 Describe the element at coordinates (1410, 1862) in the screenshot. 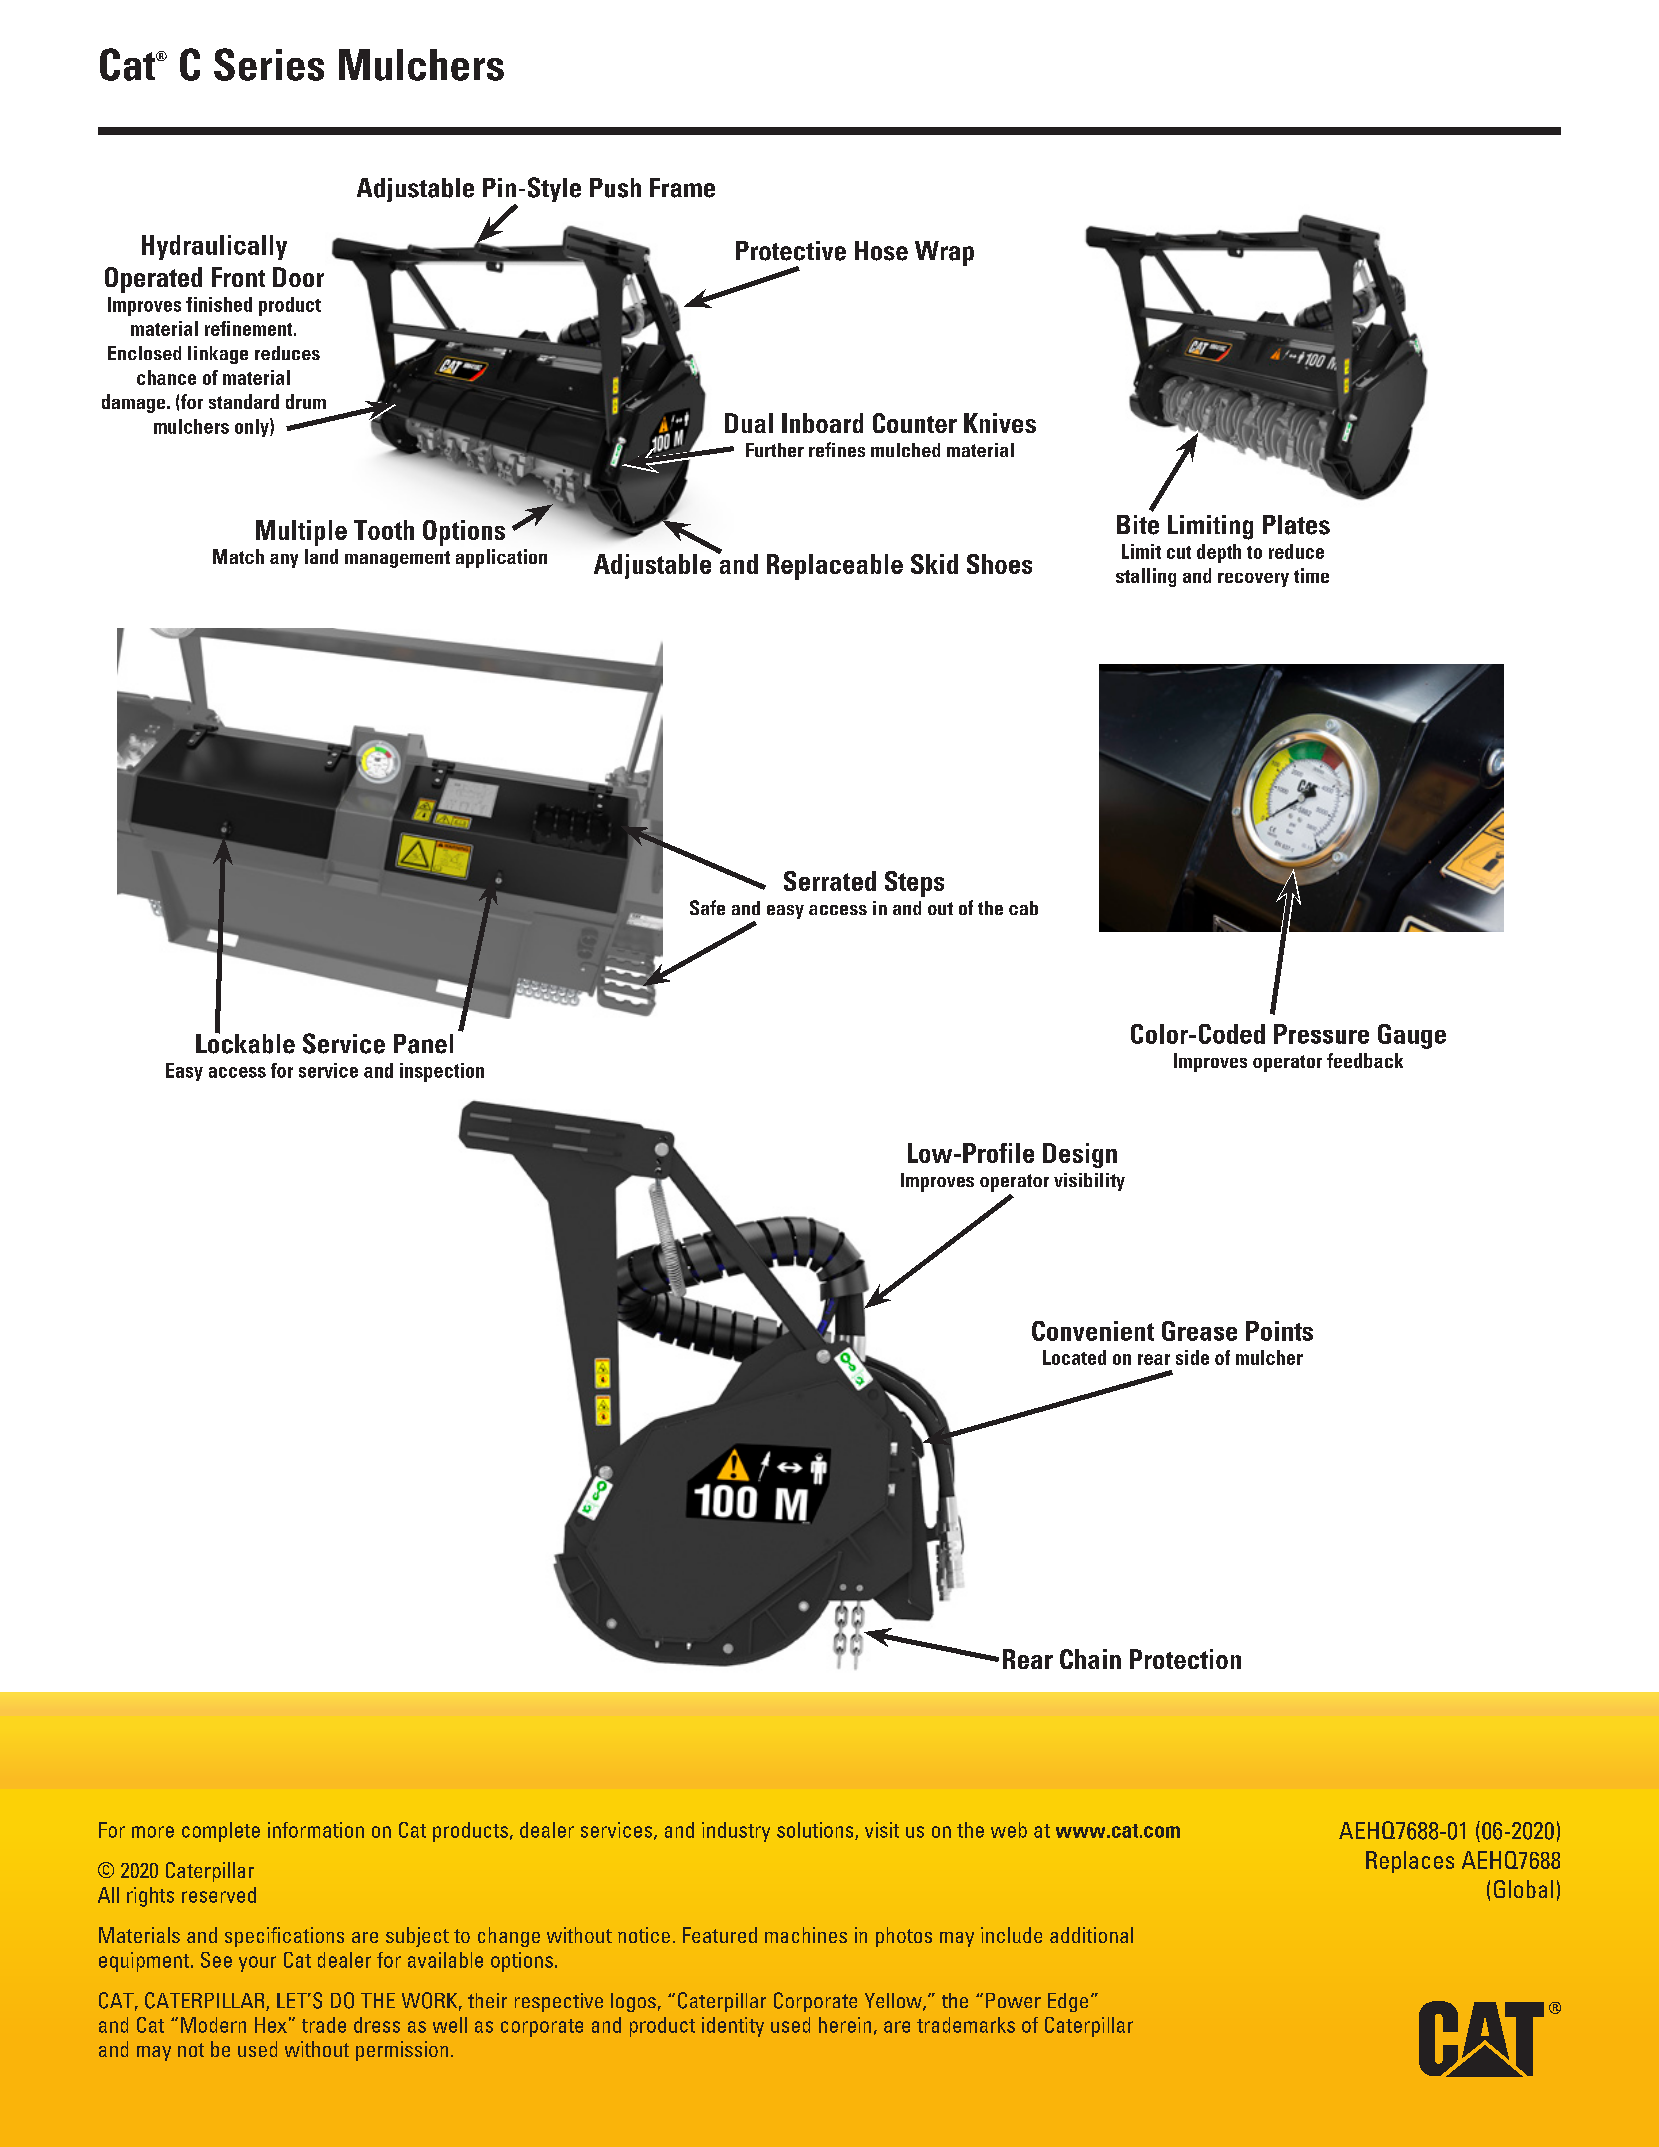

I see `Replaces` at that location.
